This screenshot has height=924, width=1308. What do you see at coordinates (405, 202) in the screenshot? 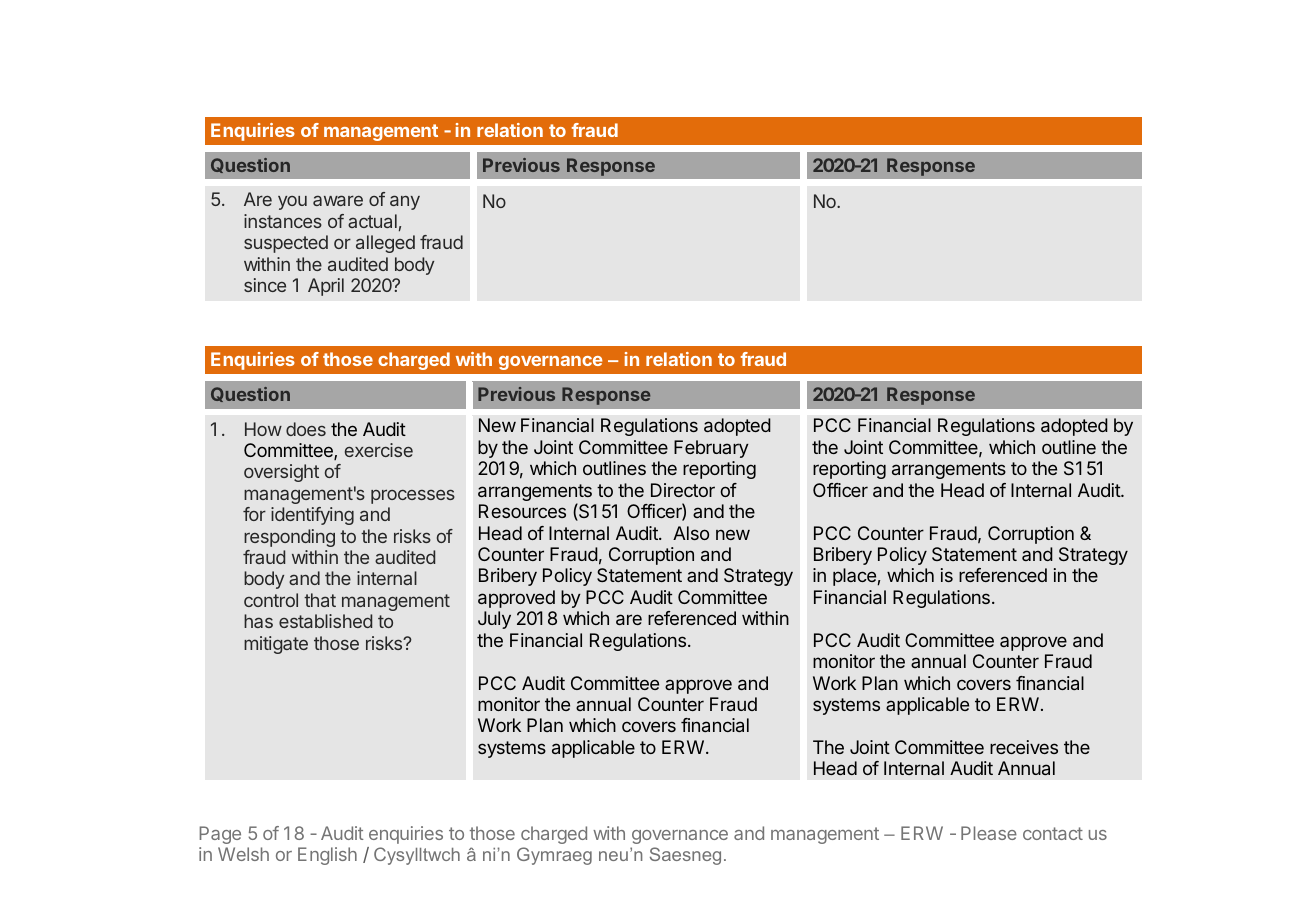
I see `any` at bounding box center [405, 202].
